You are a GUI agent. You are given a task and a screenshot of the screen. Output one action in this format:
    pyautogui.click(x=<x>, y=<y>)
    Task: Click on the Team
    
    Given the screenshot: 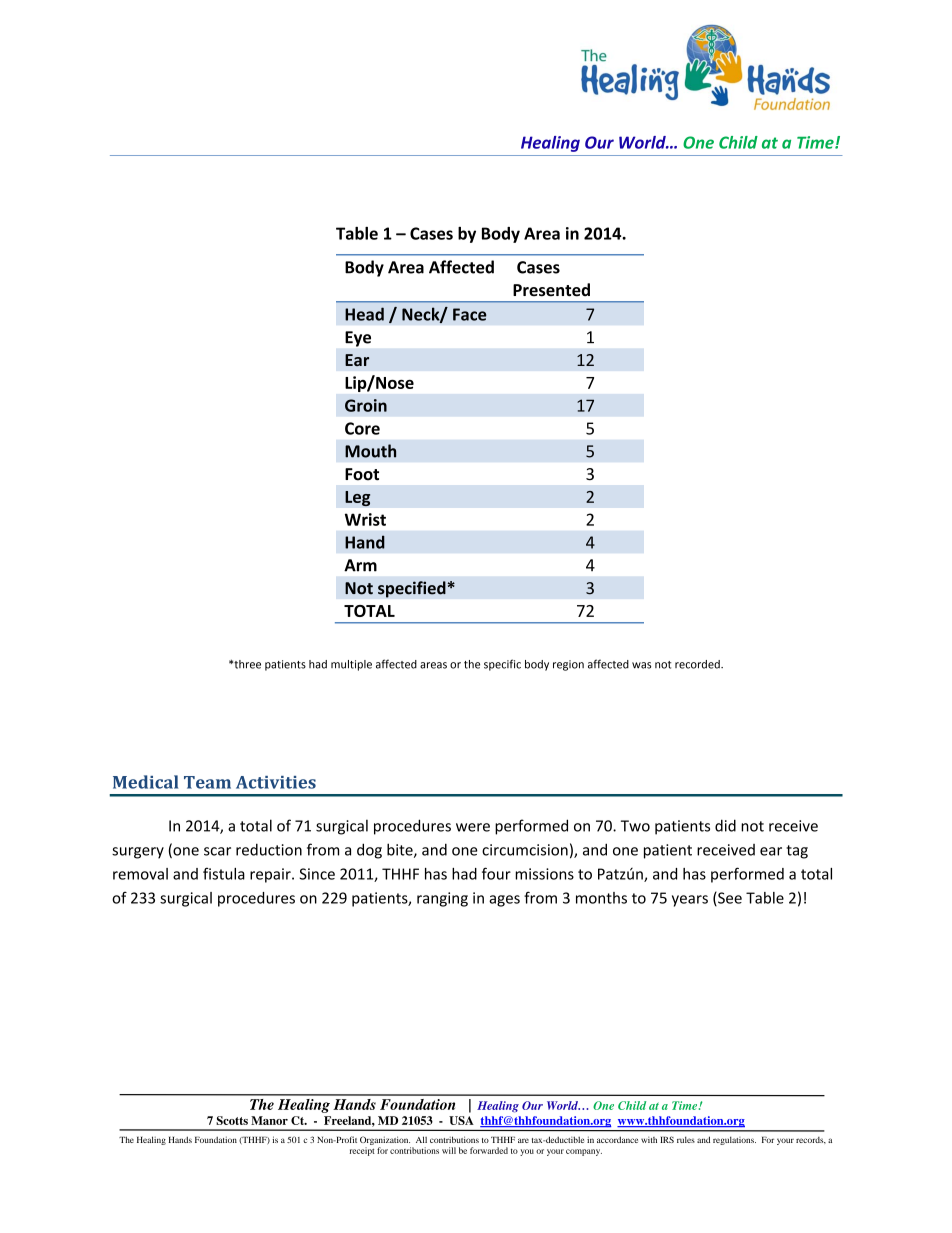 What is the action you would take?
    pyautogui.click(x=207, y=782)
